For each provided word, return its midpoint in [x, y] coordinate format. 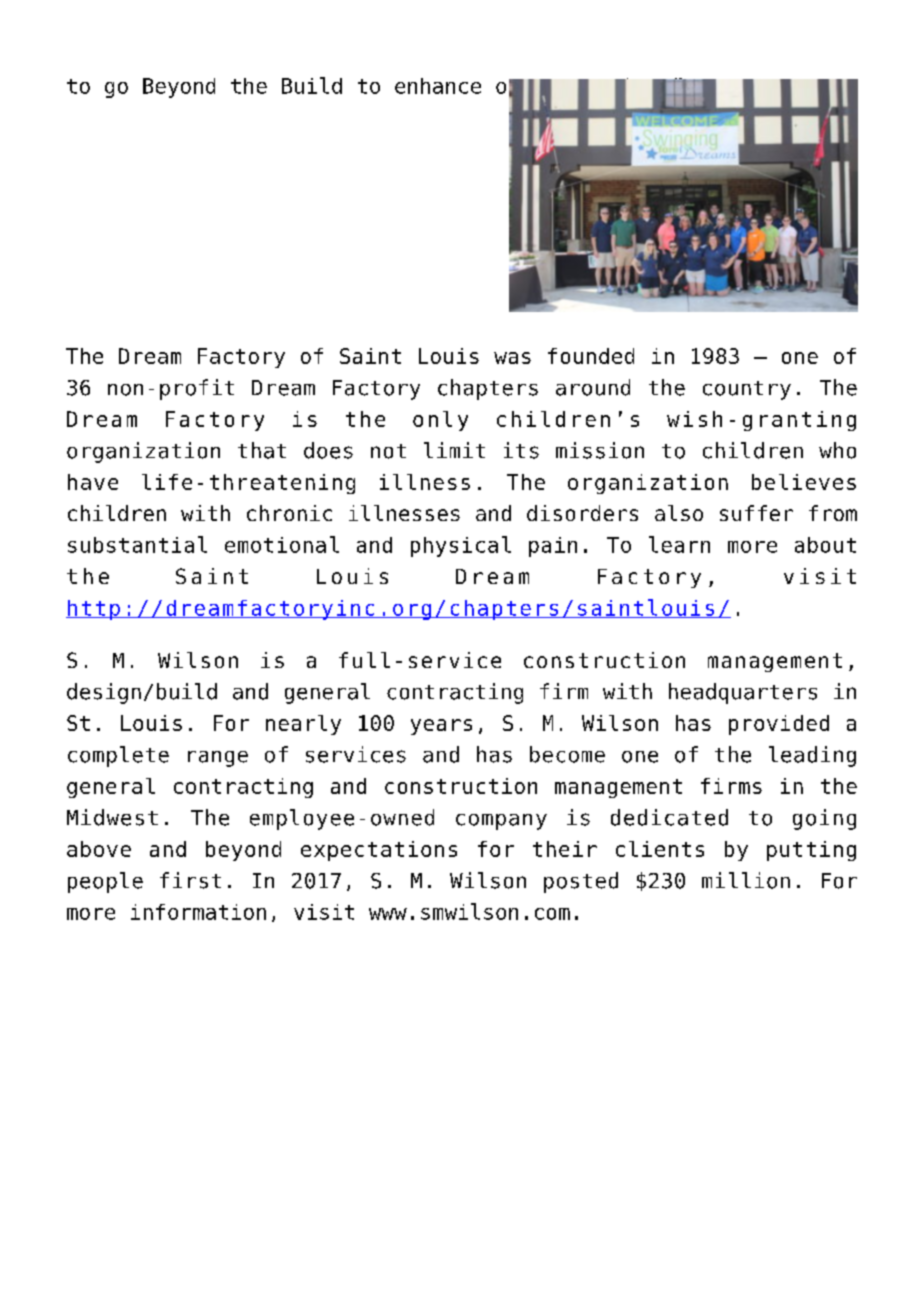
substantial [137, 544]
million [746, 880]
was [512, 358]
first [190, 880]
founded [591, 356]
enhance [438, 86]
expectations [379, 851]
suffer [756, 513]
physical [461, 546]
